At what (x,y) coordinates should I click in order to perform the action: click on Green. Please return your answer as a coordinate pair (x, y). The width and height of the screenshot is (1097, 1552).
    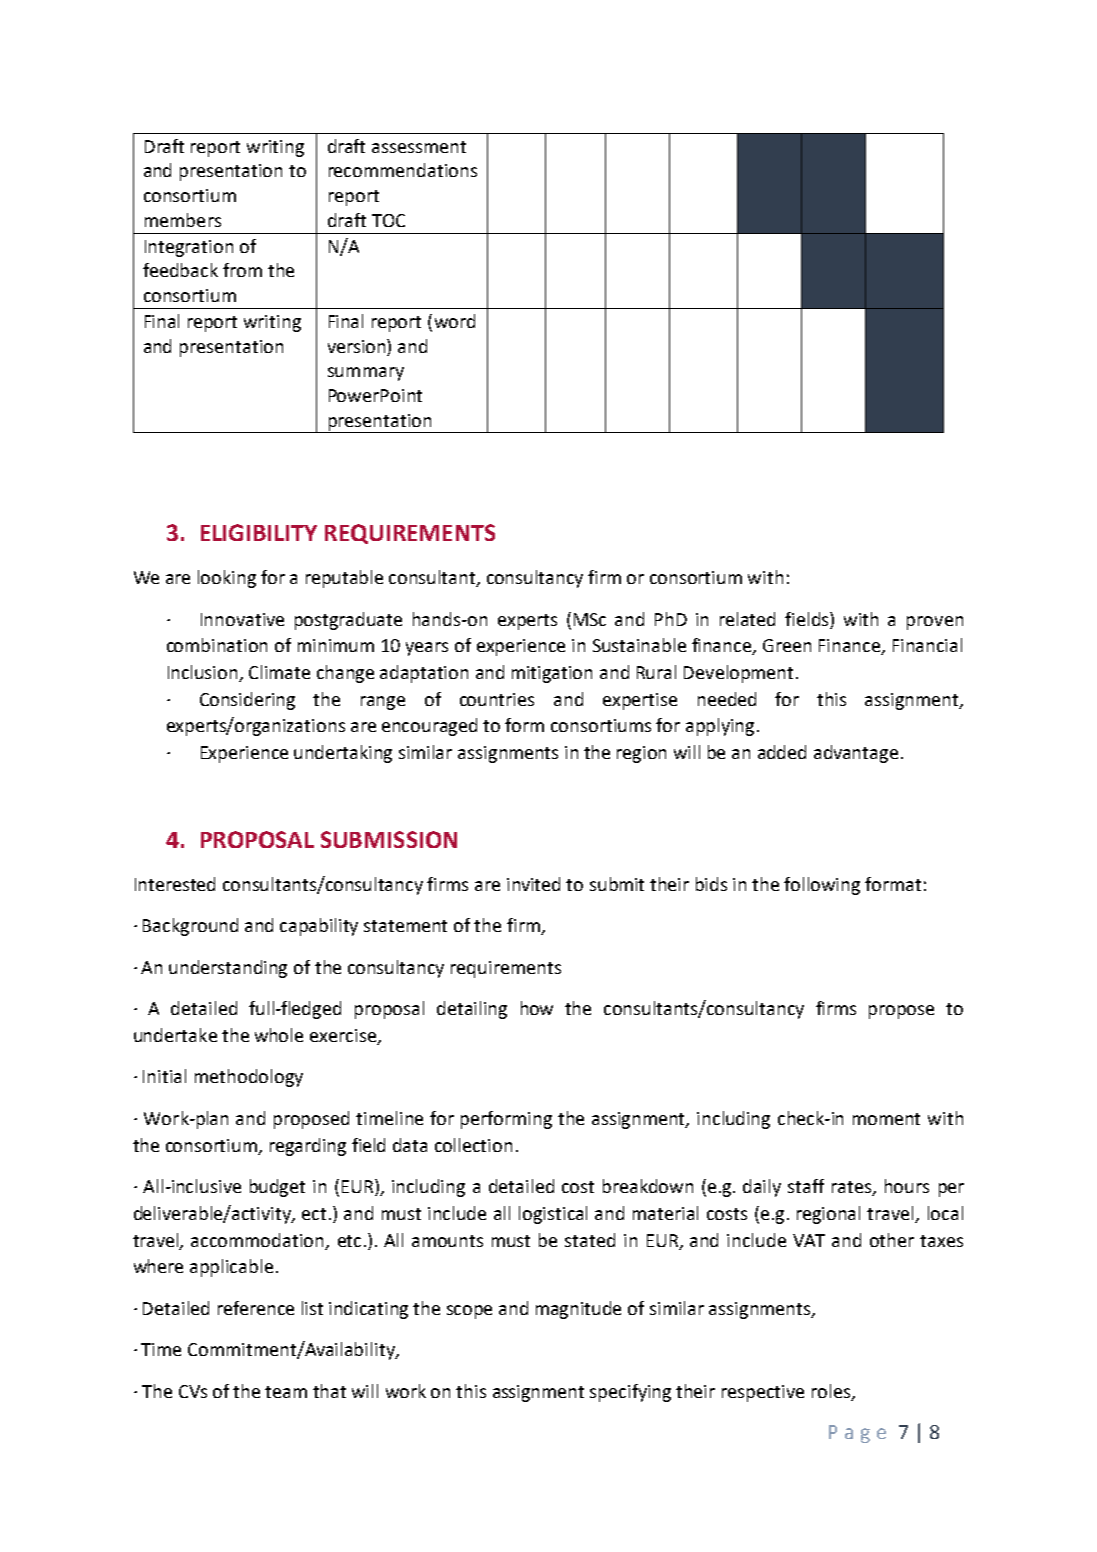
    Looking at the image, I should click on (787, 645).
